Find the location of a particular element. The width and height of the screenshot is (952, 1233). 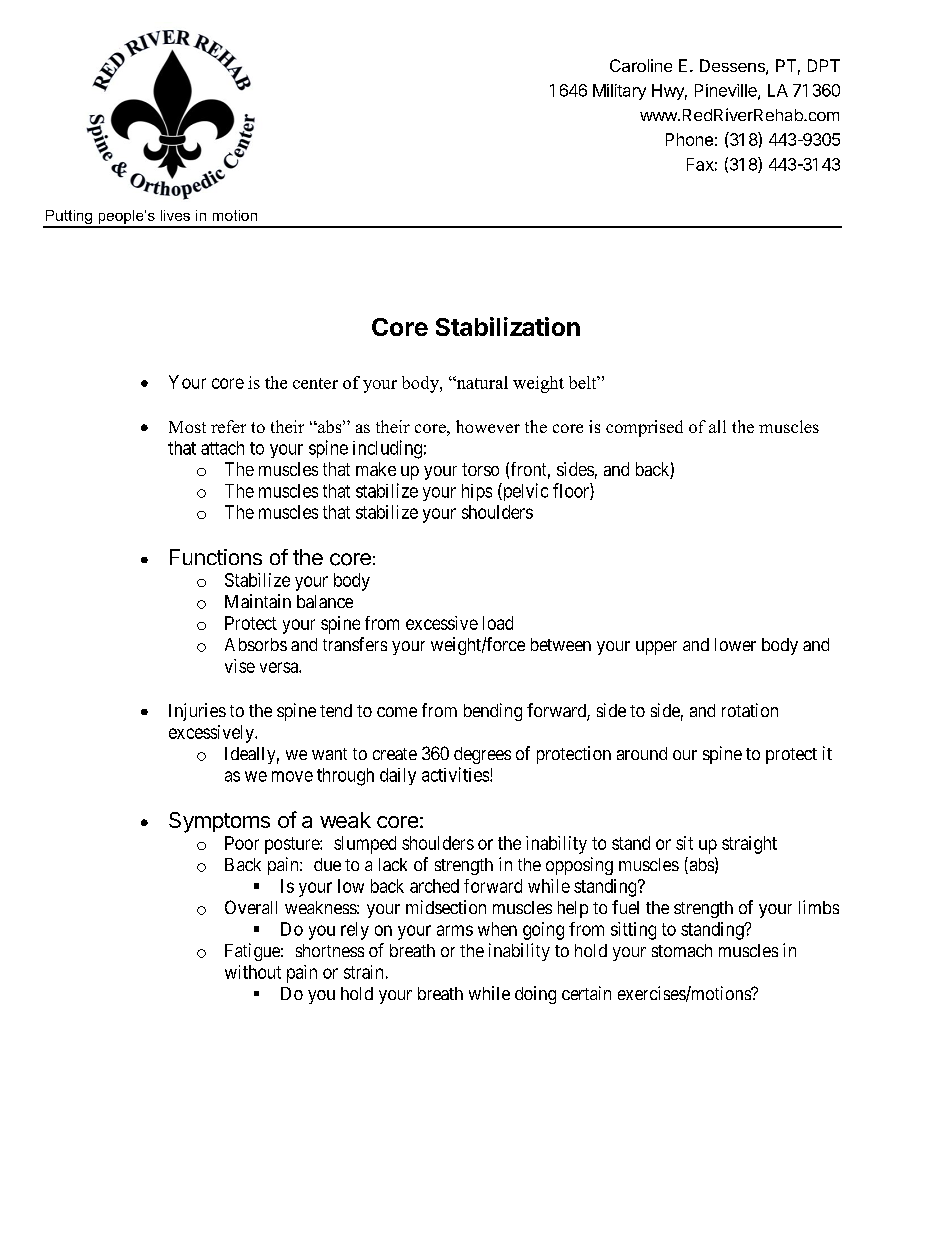

lives is located at coordinates (175, 215).
